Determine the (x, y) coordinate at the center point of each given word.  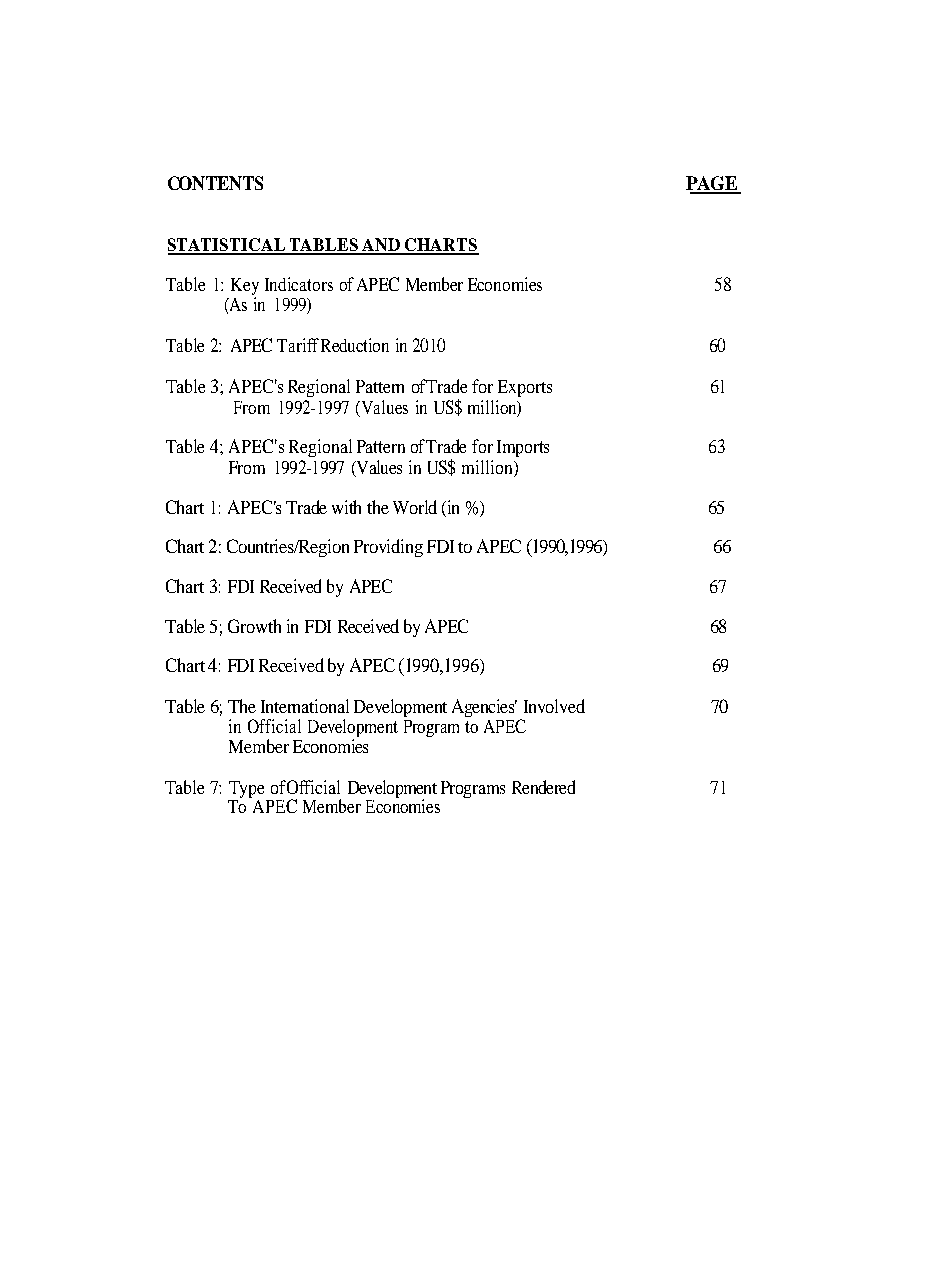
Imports (523, 448)
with (346, 507)
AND (381, 246)
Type (247, 791)
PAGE (713, 184)
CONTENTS (215, 183)
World (415, 507)
